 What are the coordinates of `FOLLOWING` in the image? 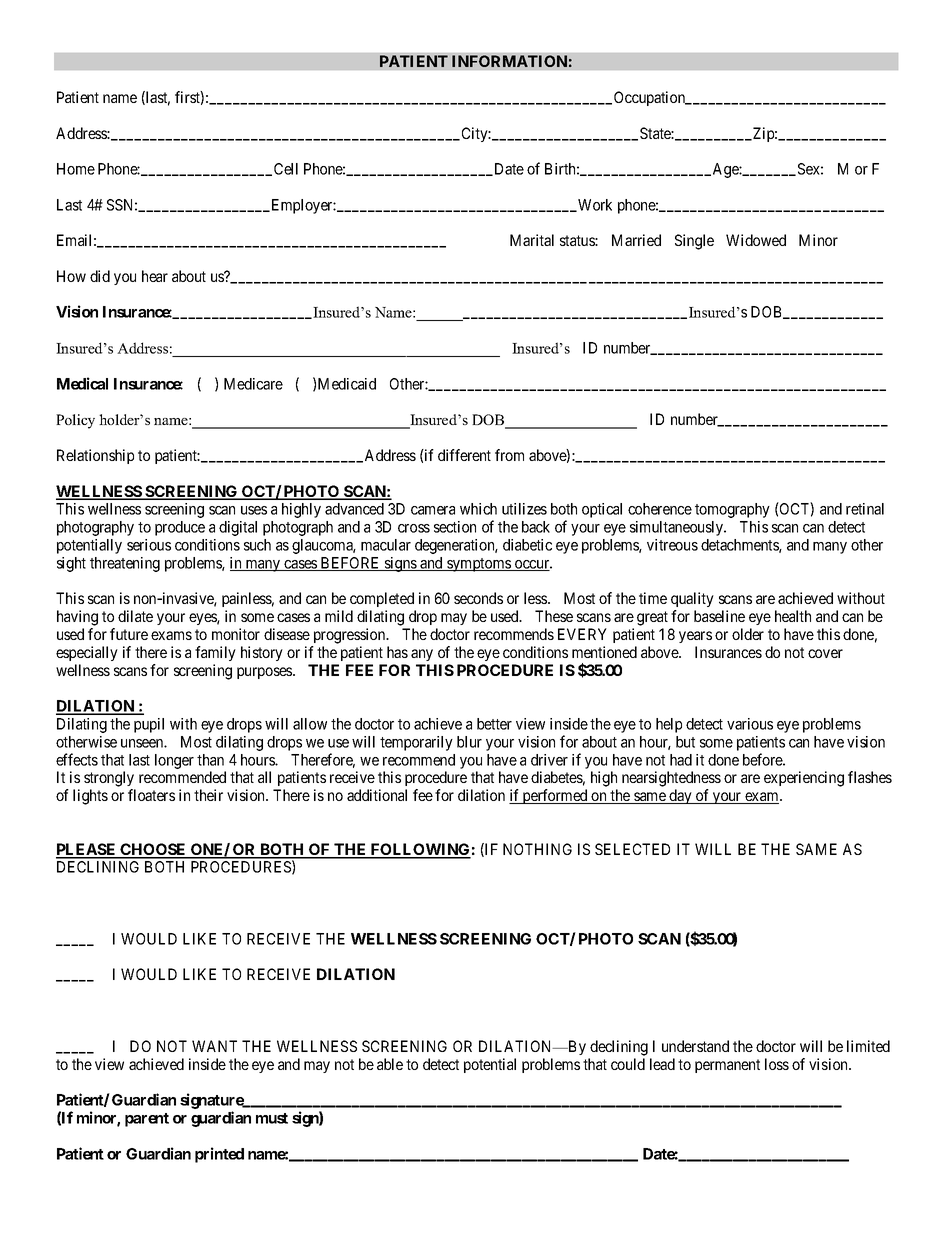 It's located at (420, 850).
